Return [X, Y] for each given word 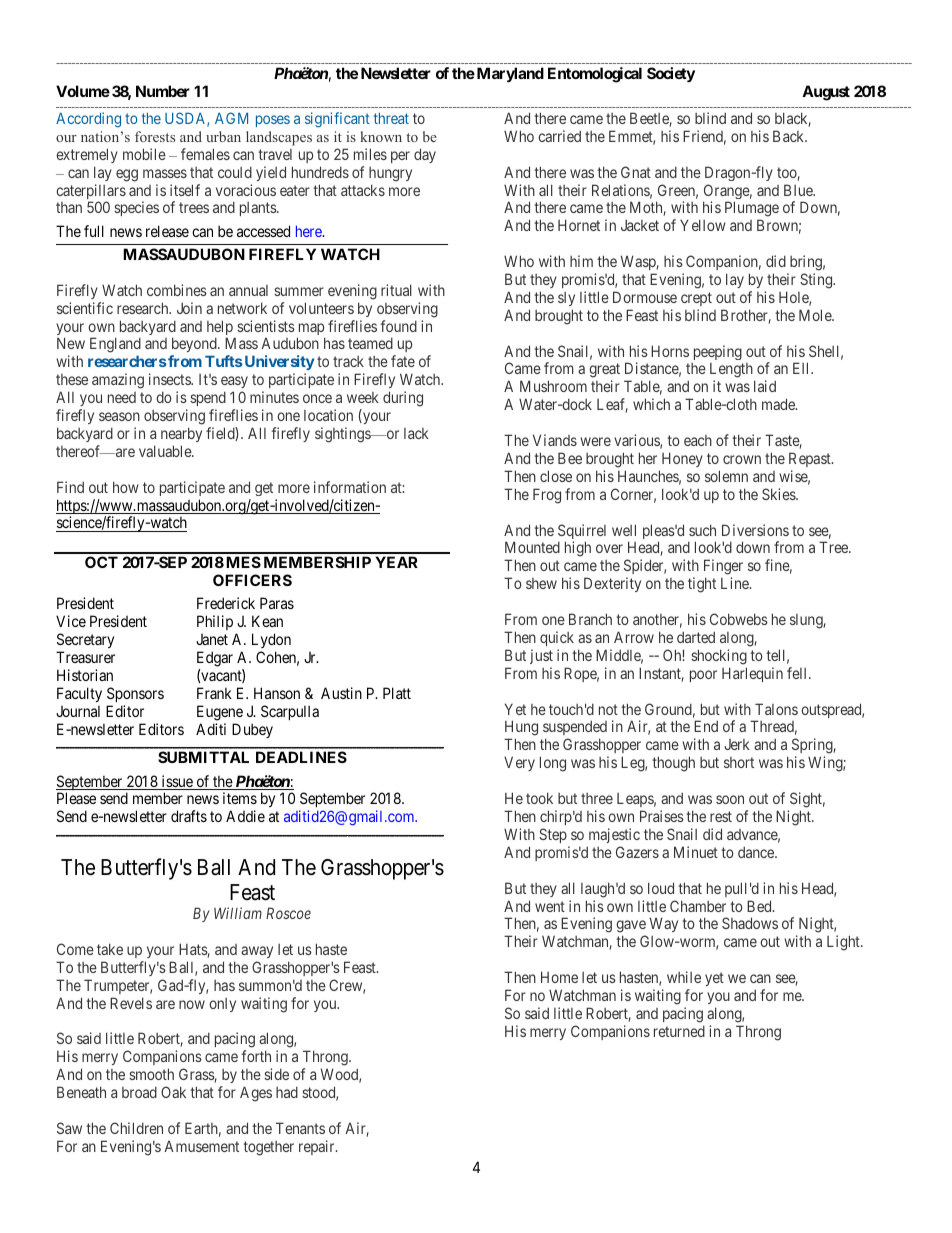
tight [702, 585]
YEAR [397, 562]
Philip [215, 622]
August [826, 93]
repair [318, 1147]
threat [391, 118]
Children [136, 1128]
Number [163, 91]
